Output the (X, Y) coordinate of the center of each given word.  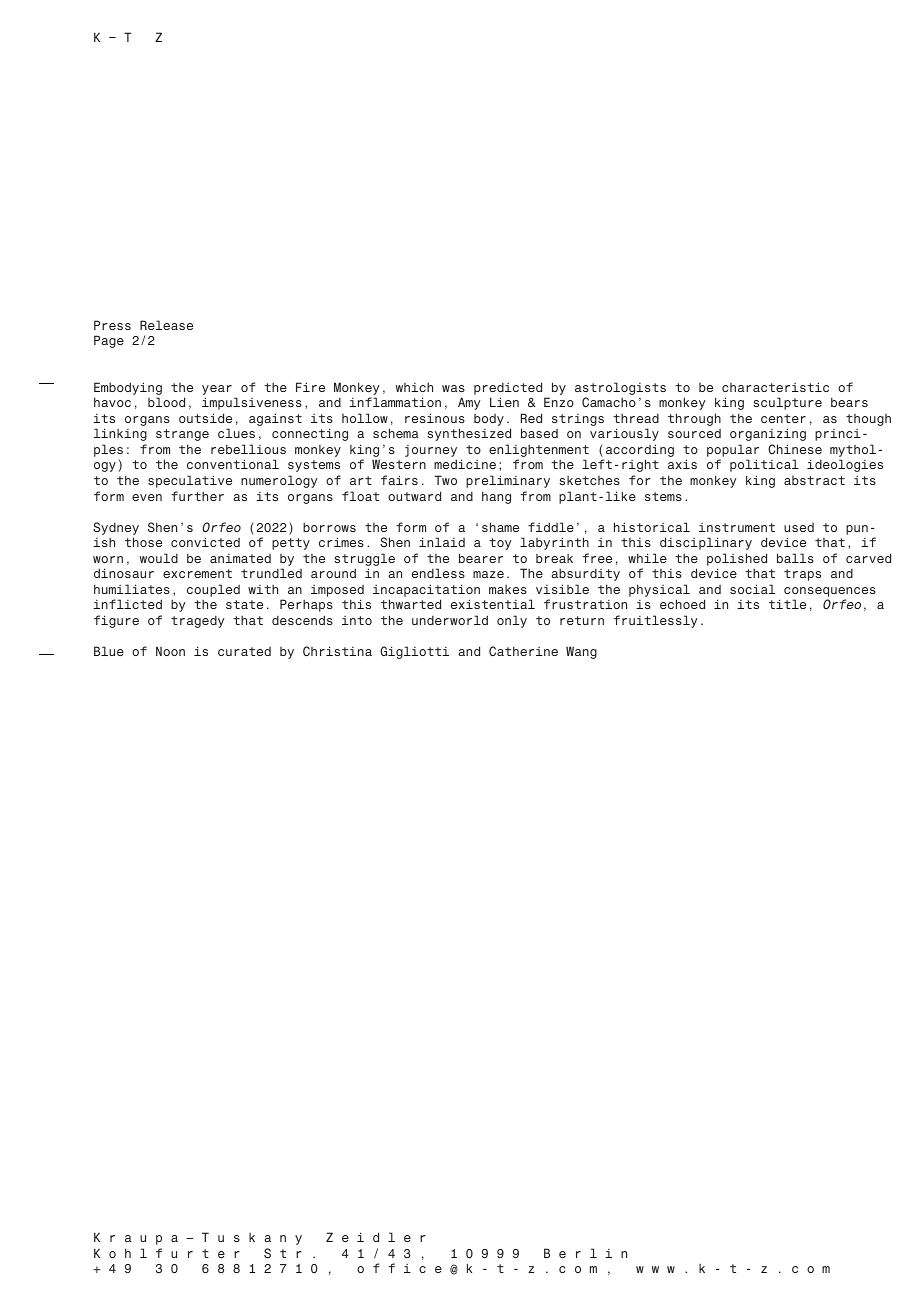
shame (500, 527)
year (217, 391)
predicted (508, 388)
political (764, 465)
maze (488, 574)
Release (166, 325)
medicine (465, 464)
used (799, 527)
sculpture (787, 403)
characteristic (775, 387)
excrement (197, 573)
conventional (233, 464)
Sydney (116, 528)
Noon (170, 651)
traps (802, 575)
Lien (504, 402)
